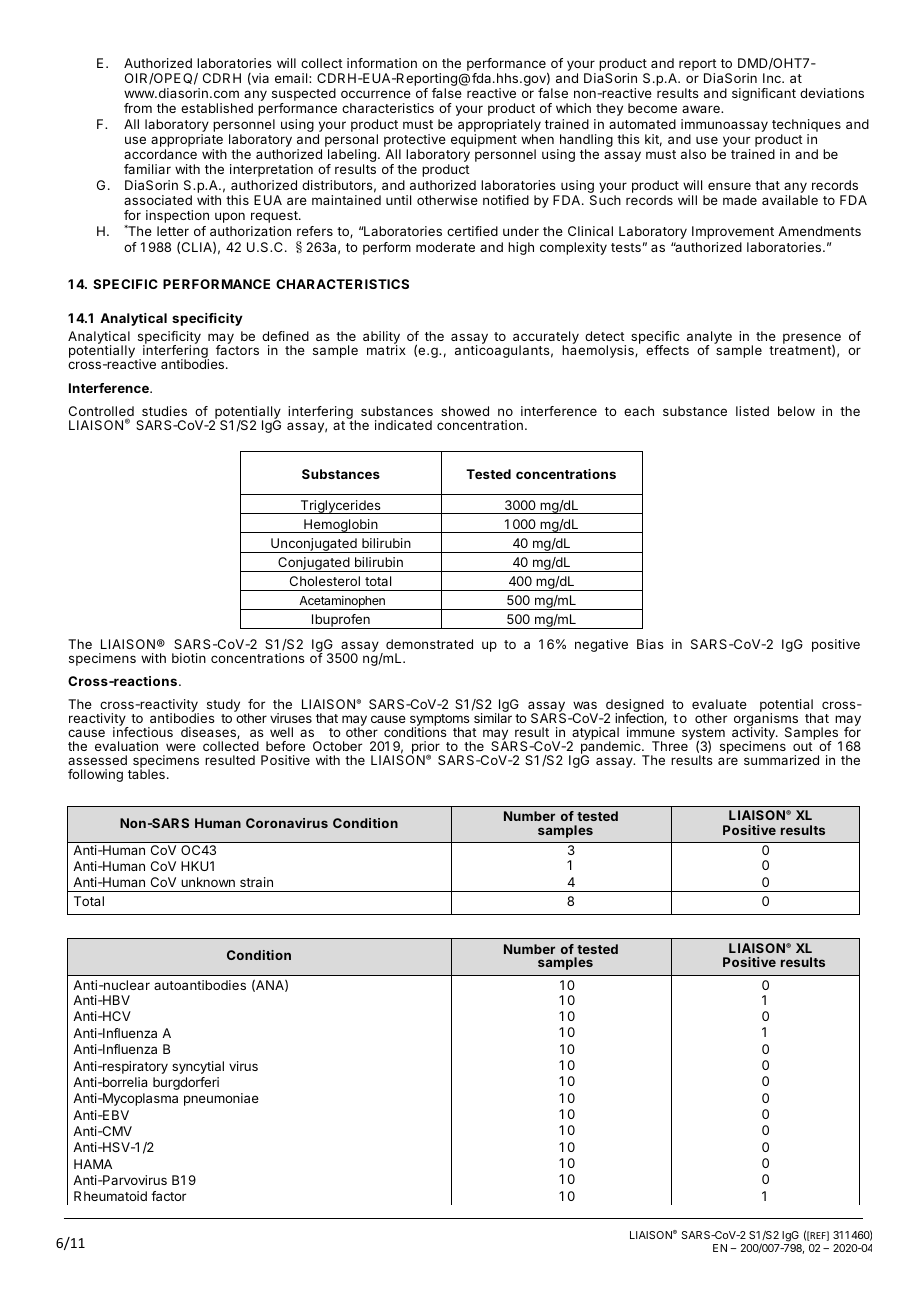  I want to click on significant, so click(764, 94).
